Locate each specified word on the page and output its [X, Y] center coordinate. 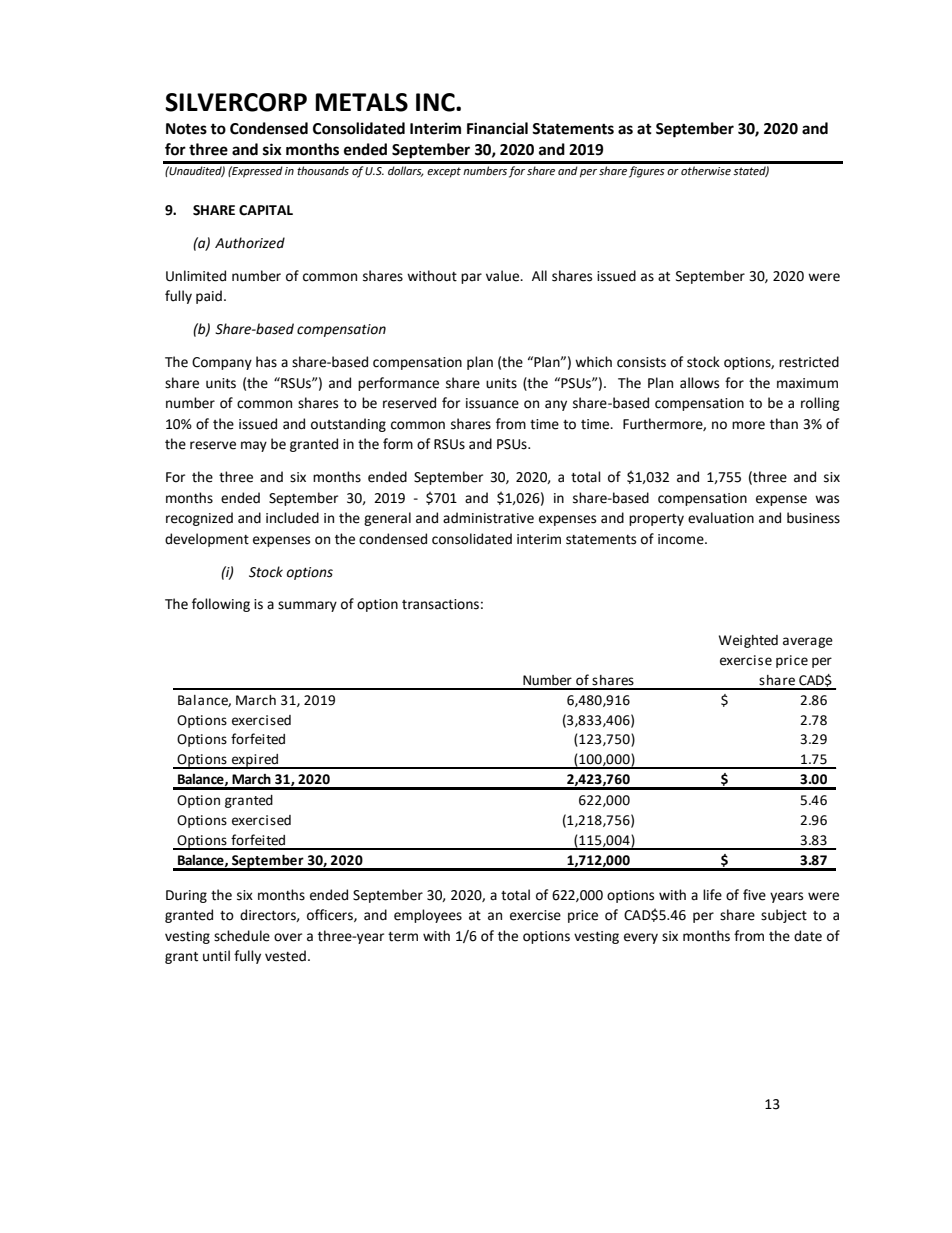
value [504, 276]
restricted [809, 362]
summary [307, 606]
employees [428, 916]
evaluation [721, 518]
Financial [497, 128]
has [266, 362]
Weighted [748, 641]
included [292, 518]
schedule [242, 936]
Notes [186, 129]
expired [255, 761]
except [444, 172]
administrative [488, 518]
